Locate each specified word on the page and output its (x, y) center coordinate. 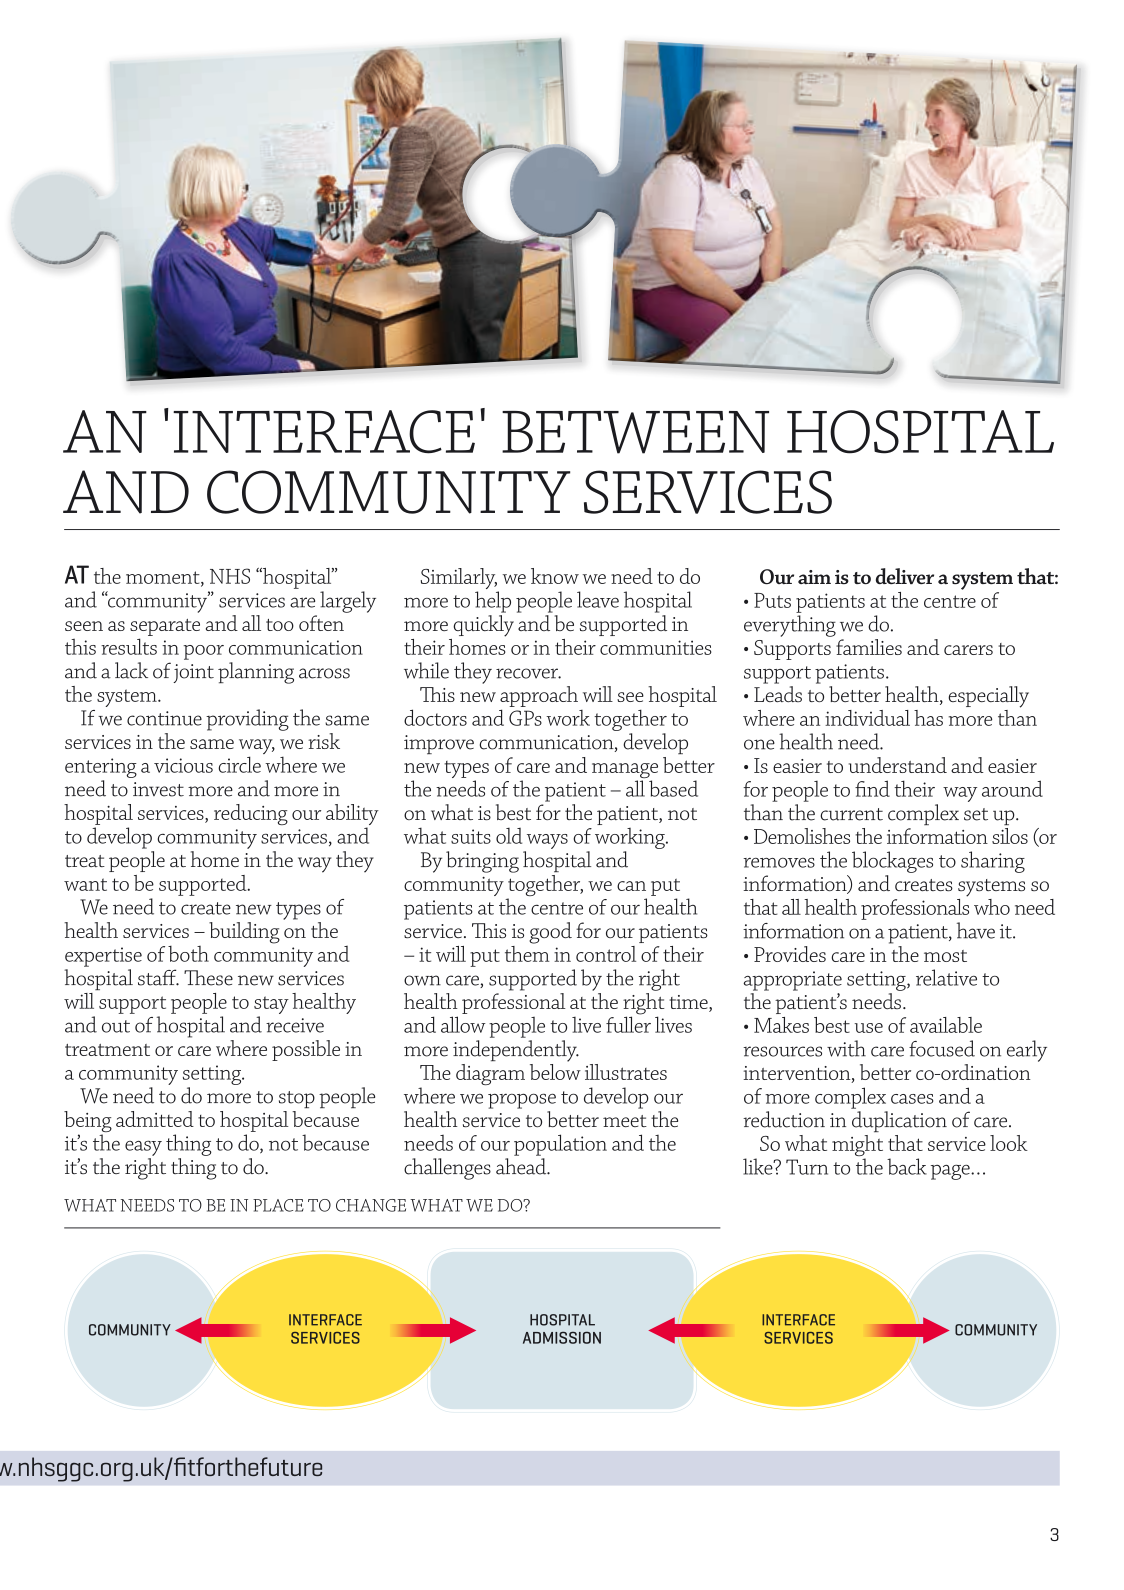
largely (348, 602)
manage (625, 772)
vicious (183, 765)
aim (814, 577)
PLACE (278, 1205)
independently (516, 1051)
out (116, 1026)
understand (898, 765)
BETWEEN (635, 432)
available (946, 1025)
